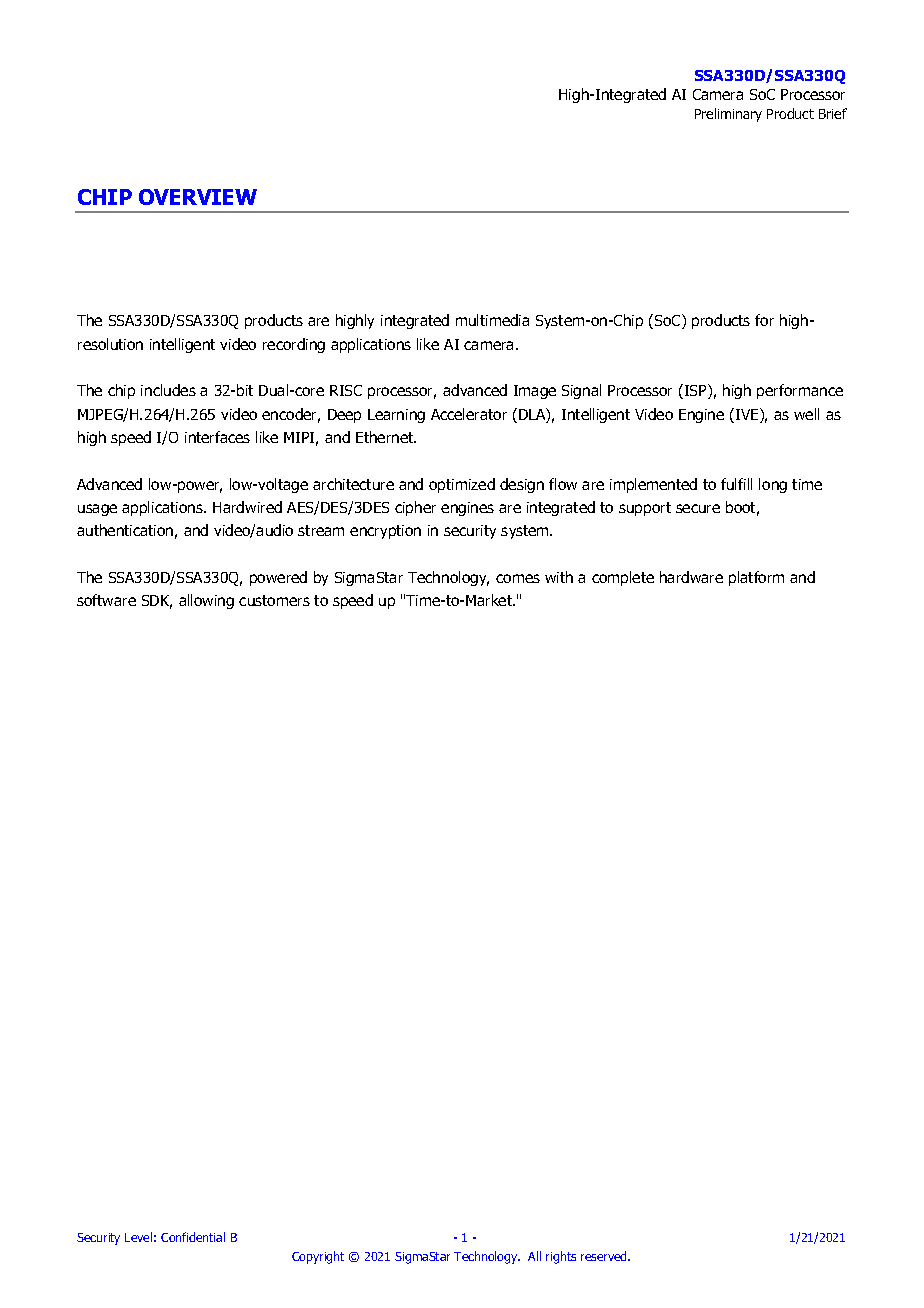 The image size is (924, 1308). What do you see at coordinates (728, 115) in the screenshot?
I see `Preliminary` at bounding box center [728, 115].
